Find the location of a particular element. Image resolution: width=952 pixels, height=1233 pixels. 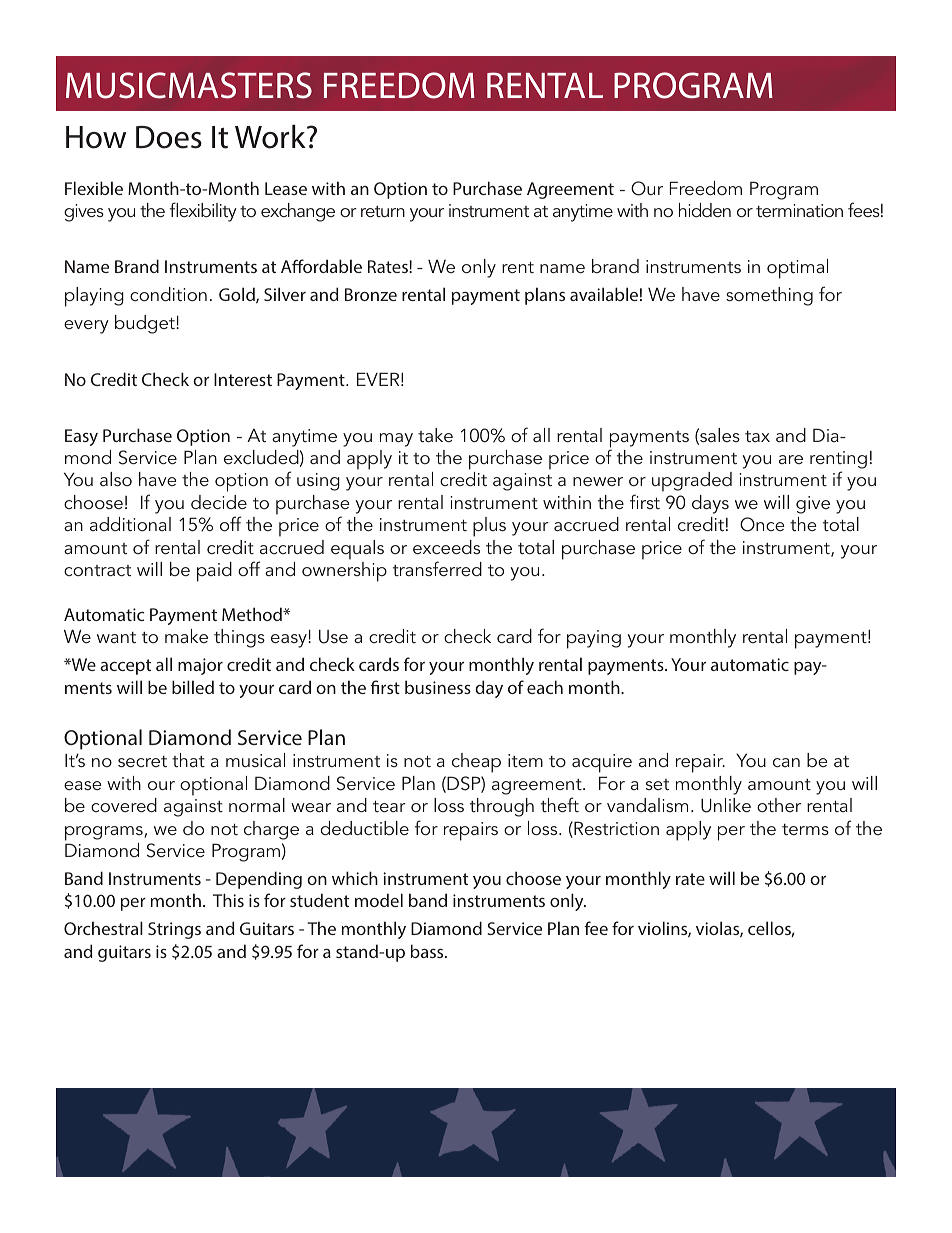

terms is located at coordinates (805, 829).
